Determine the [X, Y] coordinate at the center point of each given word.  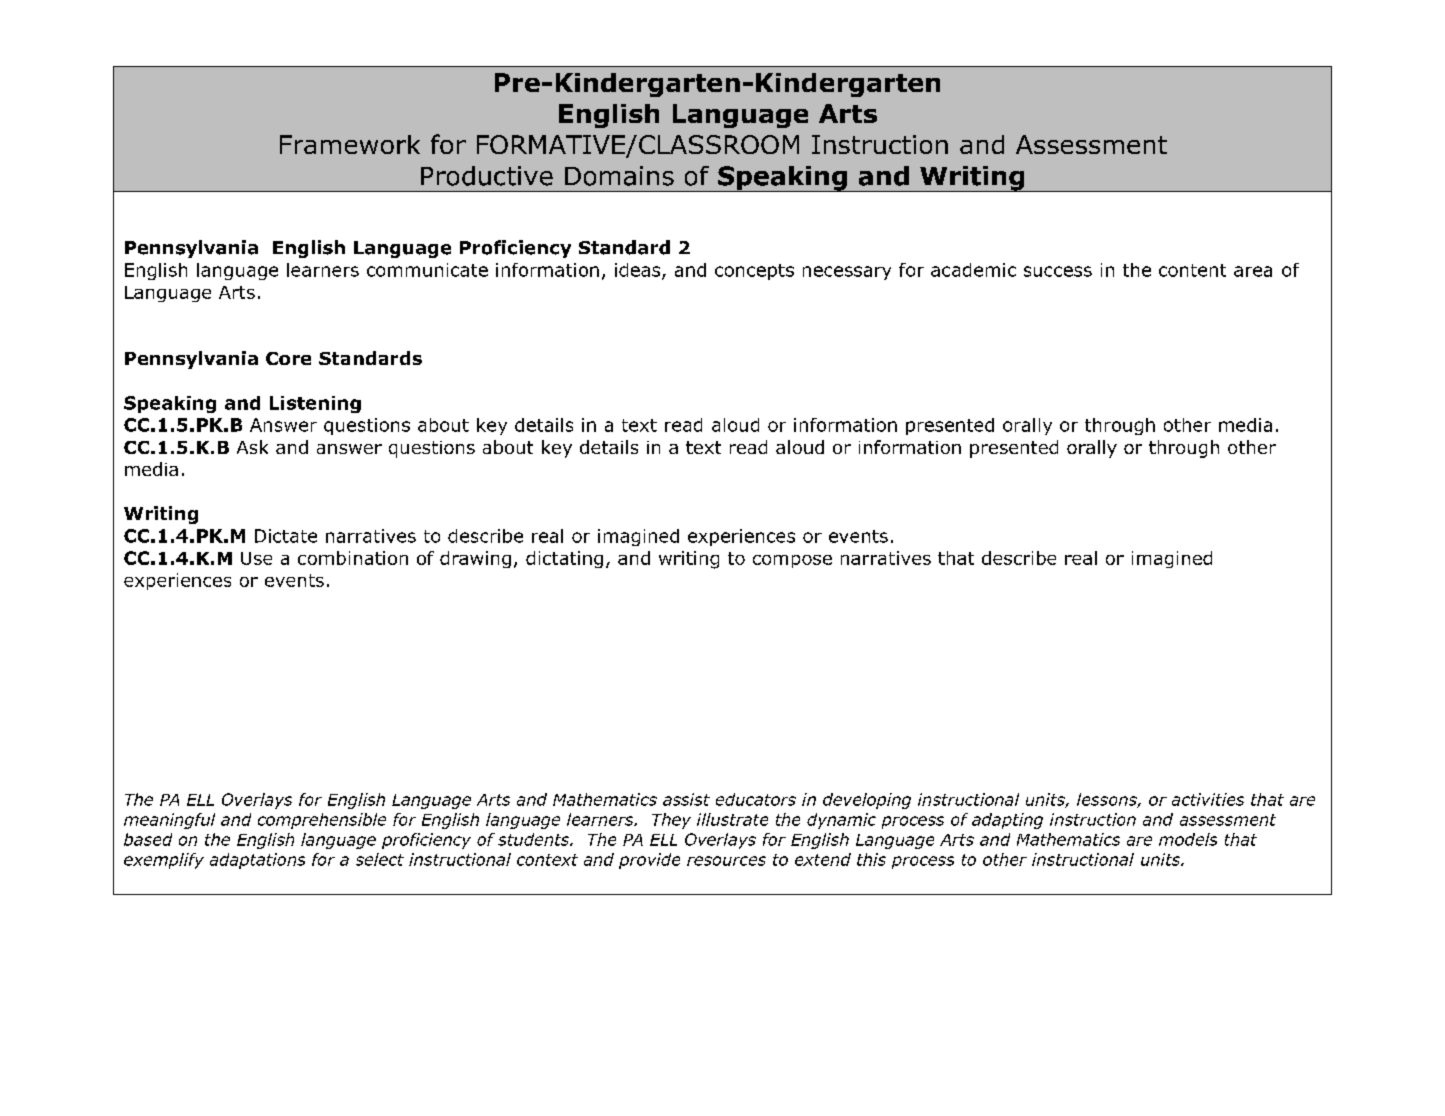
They [671, 821]
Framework [350, 144]
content [1192, 270]
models [1188, 839]
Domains [619, 176]
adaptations [257, 861]
